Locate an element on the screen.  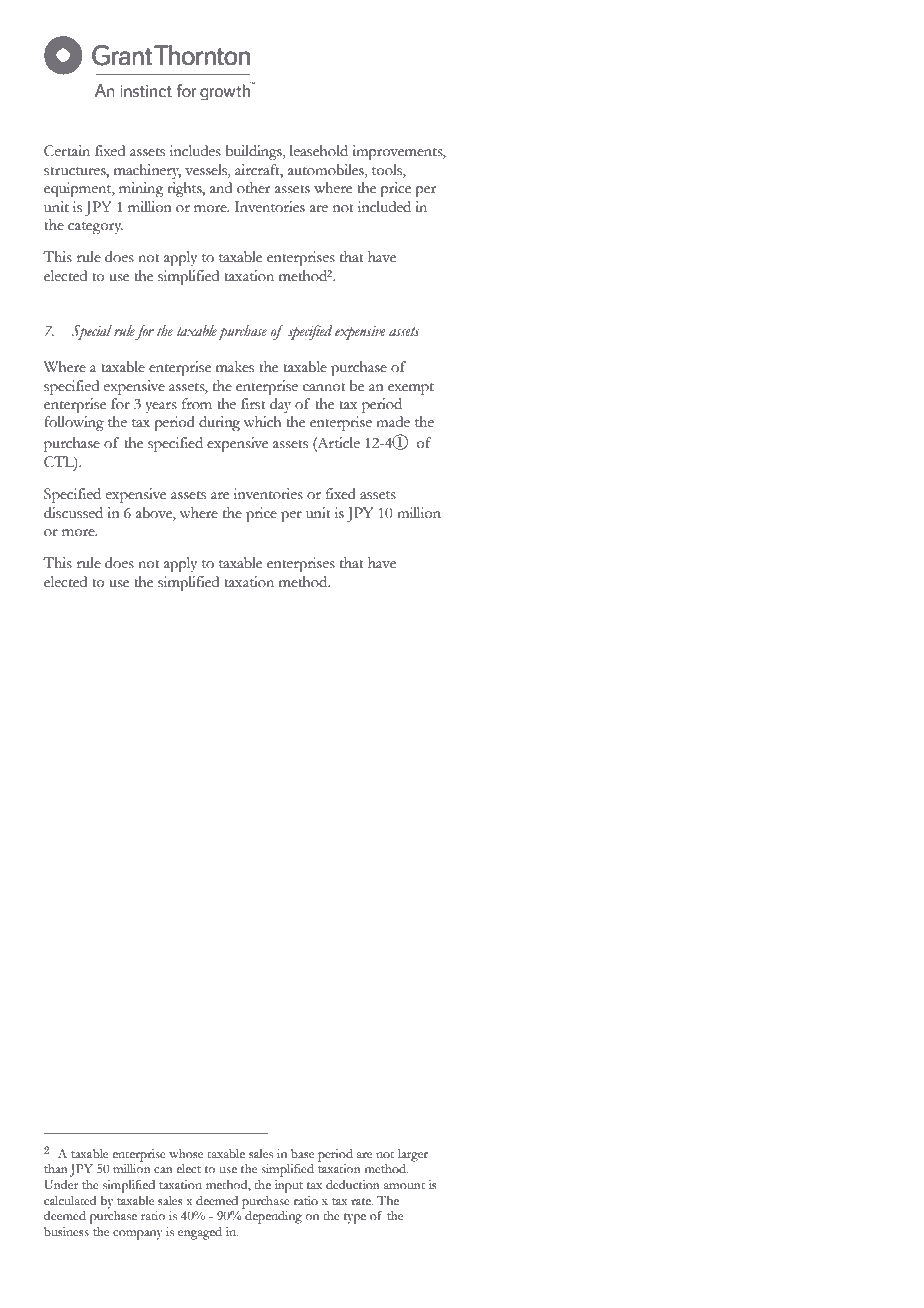
and is located at coordinates (221, 188).
